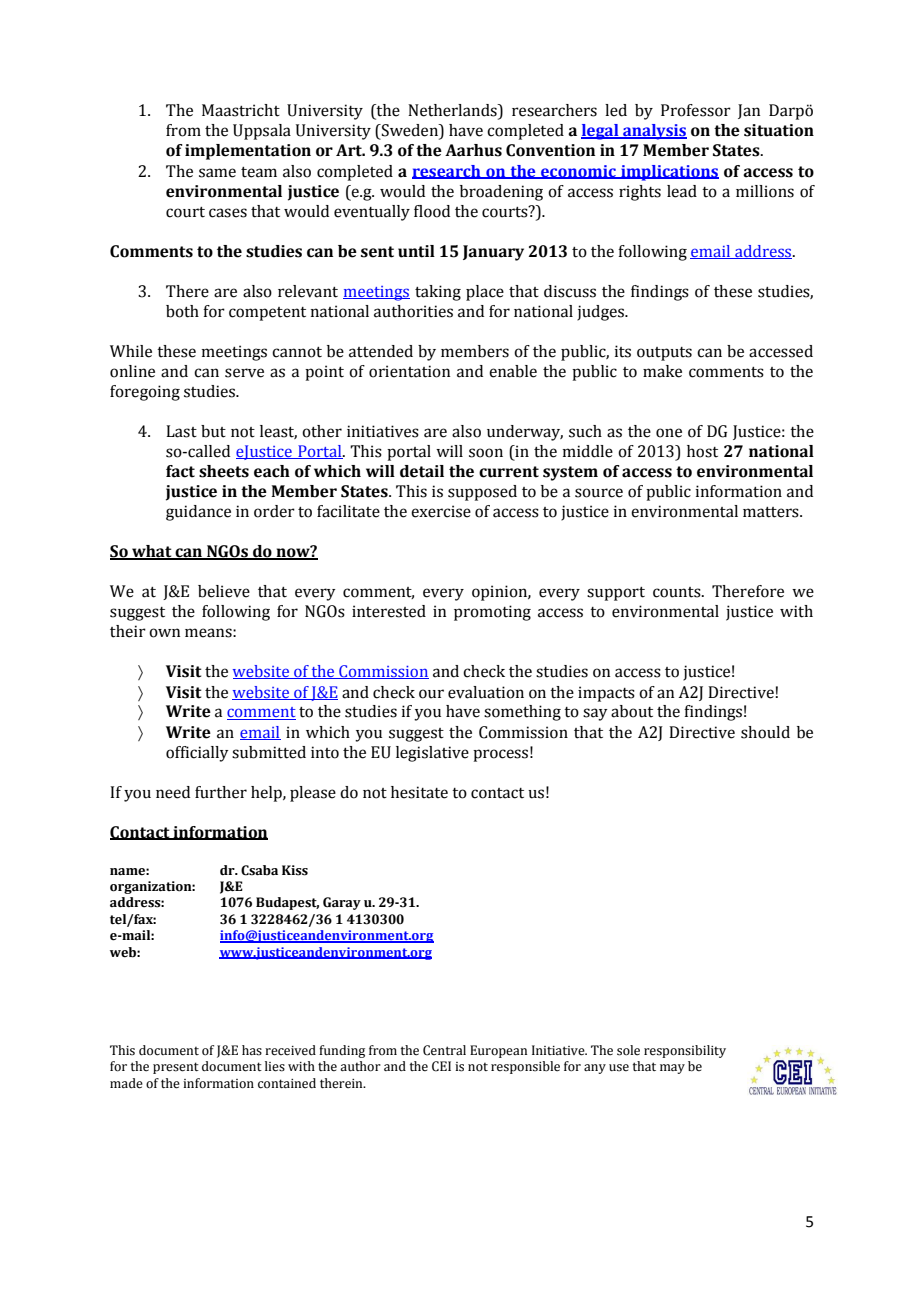 Image resolution: width=924 pixels, height=1308 pixels. Describe the element at coordinates (473, 150) in the document. I see `Aarhus` at that location.
